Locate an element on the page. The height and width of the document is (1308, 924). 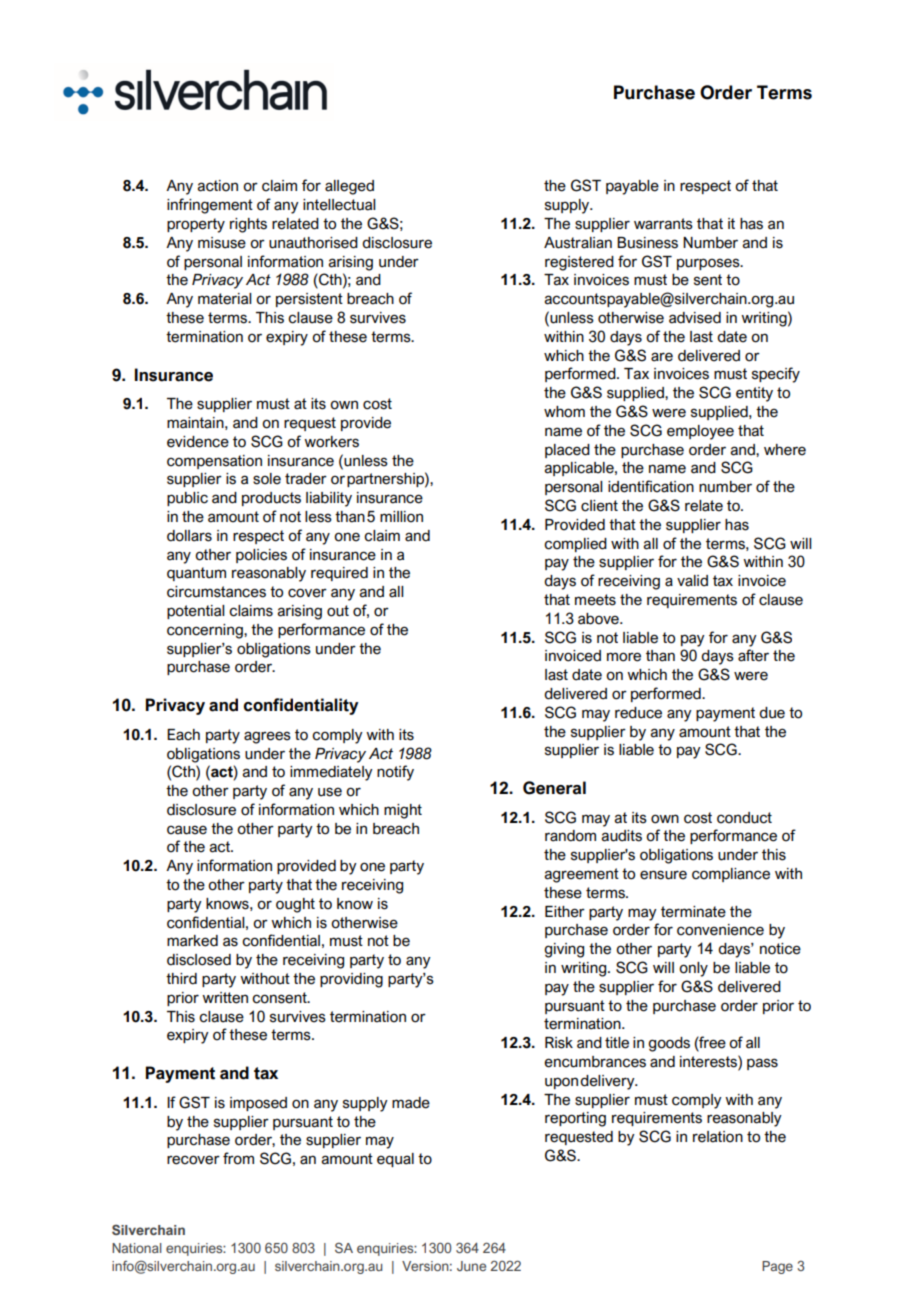
might is located at coordinates (403, 811).
